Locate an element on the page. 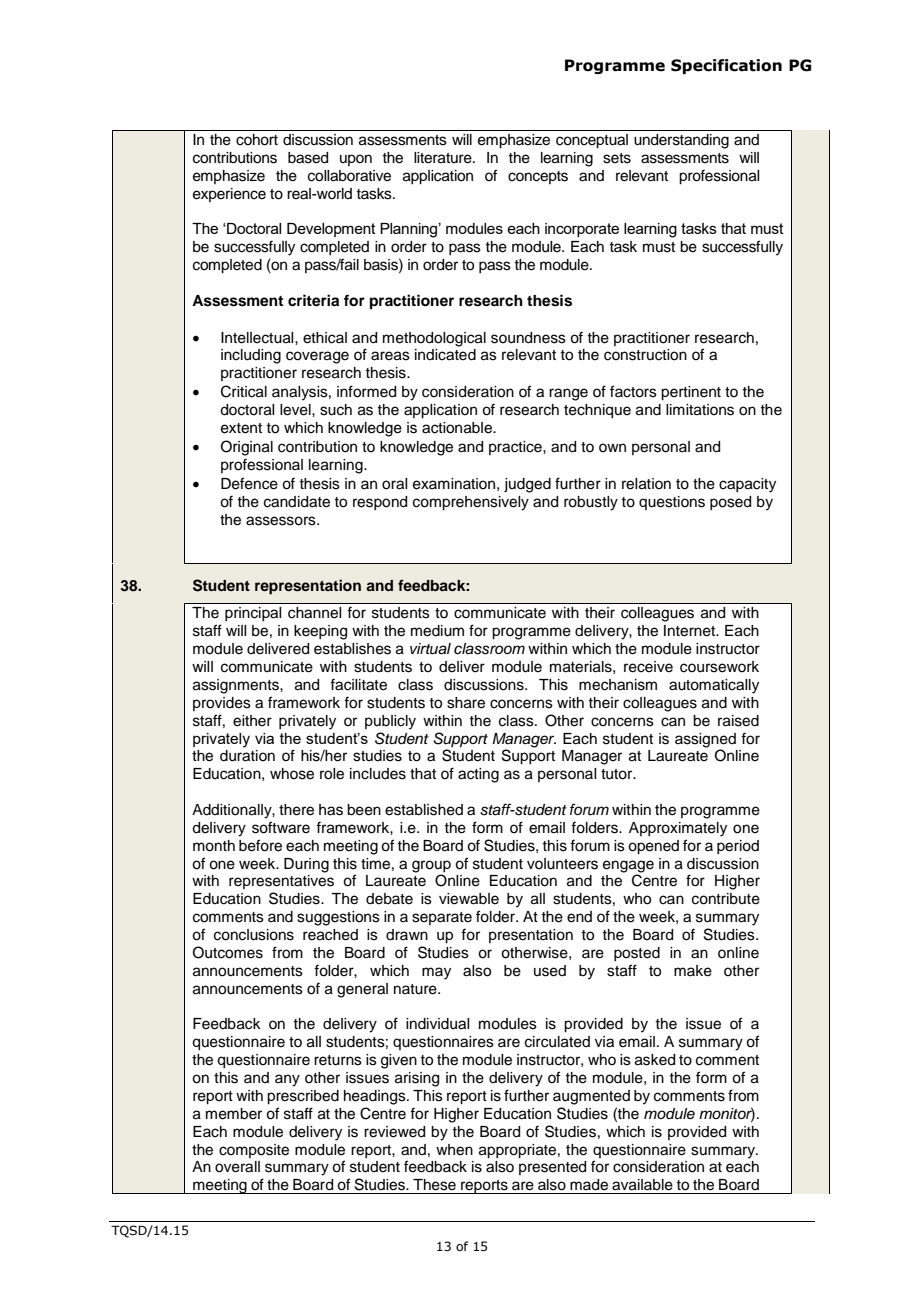  comprehensively is located at coordinates (471, 503).
